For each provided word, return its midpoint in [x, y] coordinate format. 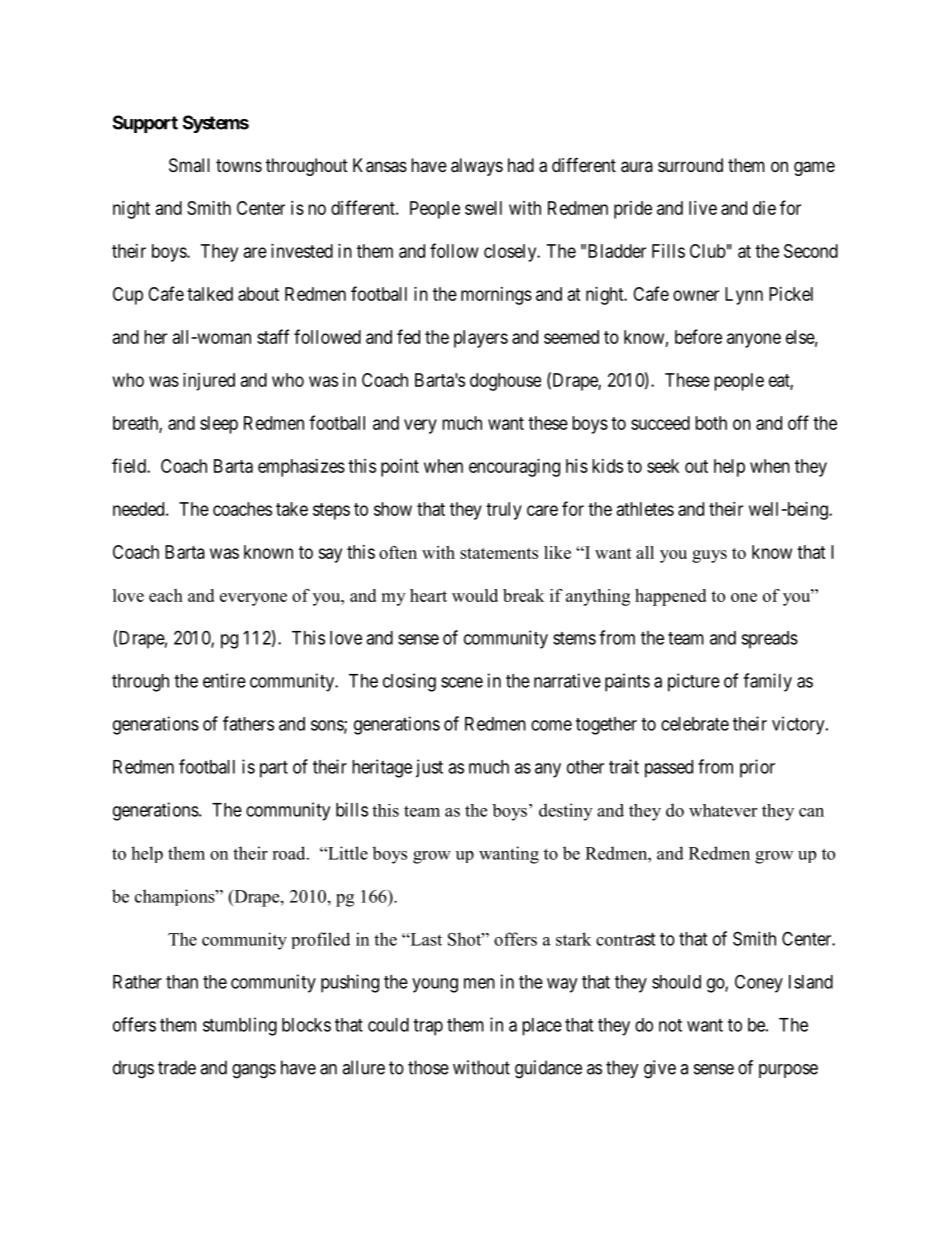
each [166, 595]
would [475, 595]
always [477, 167]
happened [670, 597]
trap [428, 1027]
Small [189, 165]
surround [690, 165]
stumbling [240, 1026]
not [670, 1025]
